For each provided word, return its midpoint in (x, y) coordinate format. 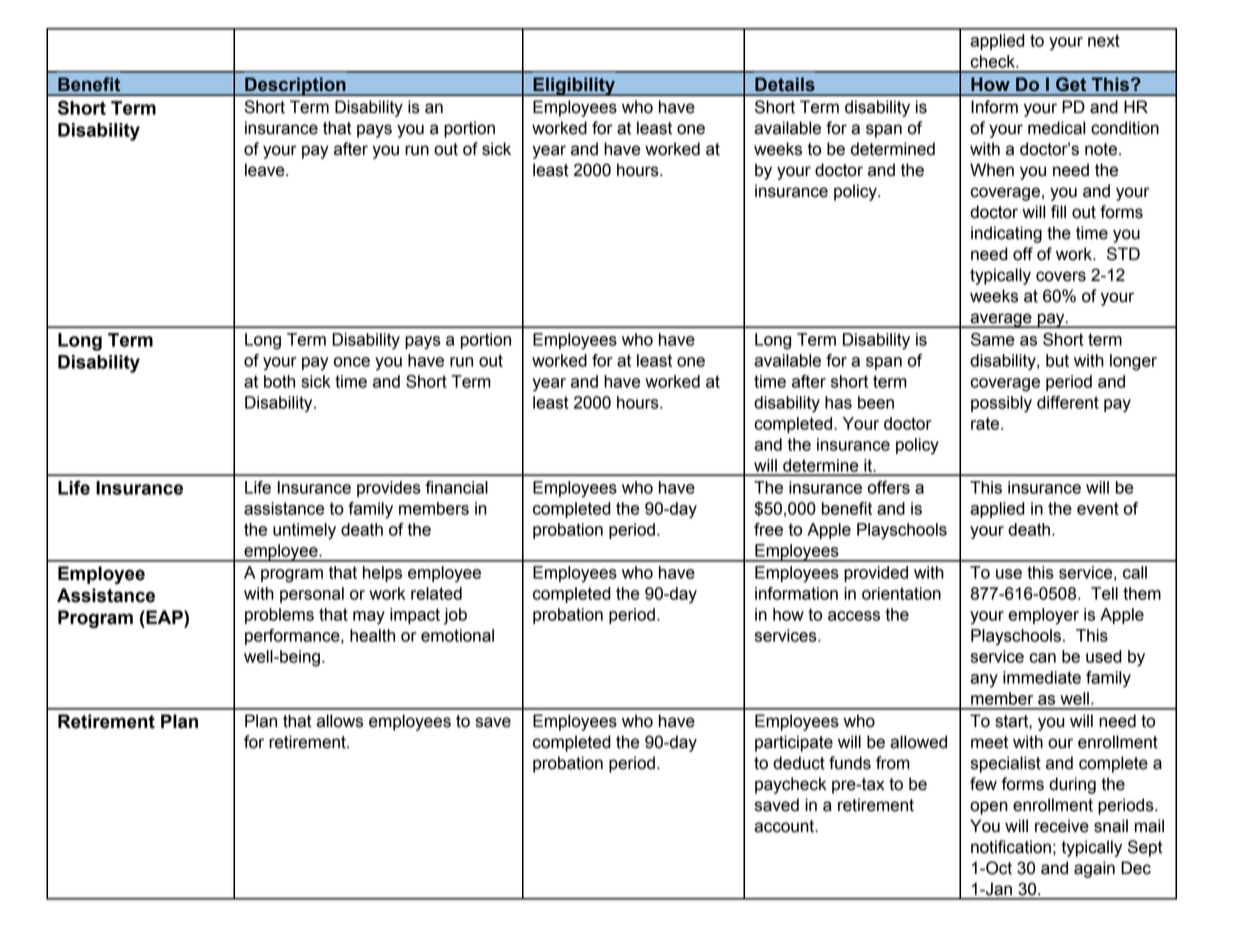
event (1098, 508)
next (1104, 40)
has (838, 402)
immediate (1042, 677)
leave (266, 170)
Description (295, 86)
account (785, 826)
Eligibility (574, 86)
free (768, 529)
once (352, 362)
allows (340, 721)
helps (382, 574)
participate (794, 743)
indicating (1006, 234)
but (1057, 360)
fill (1058, 211)
